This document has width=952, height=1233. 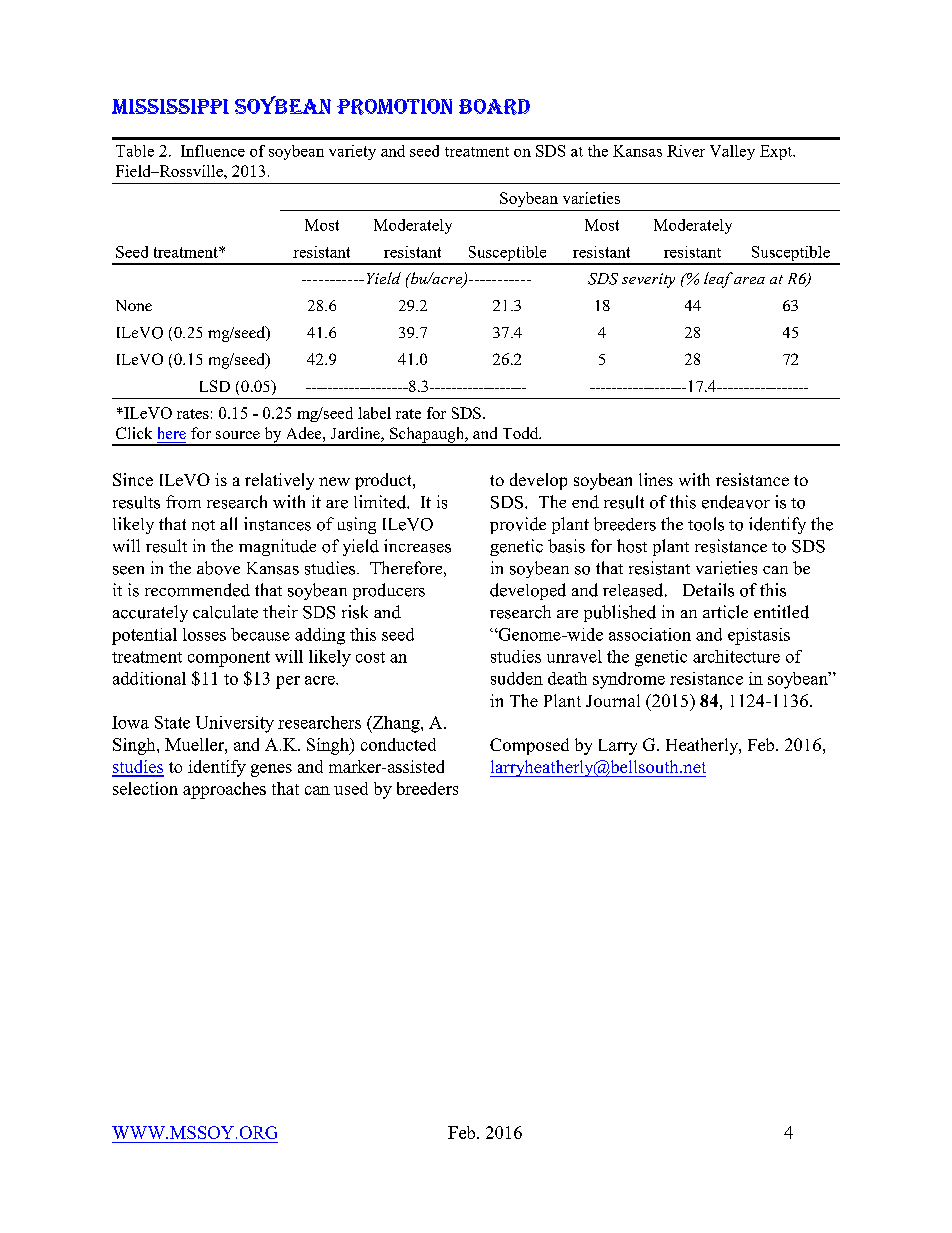 I want to click on River, so click(x=686, y=151).
